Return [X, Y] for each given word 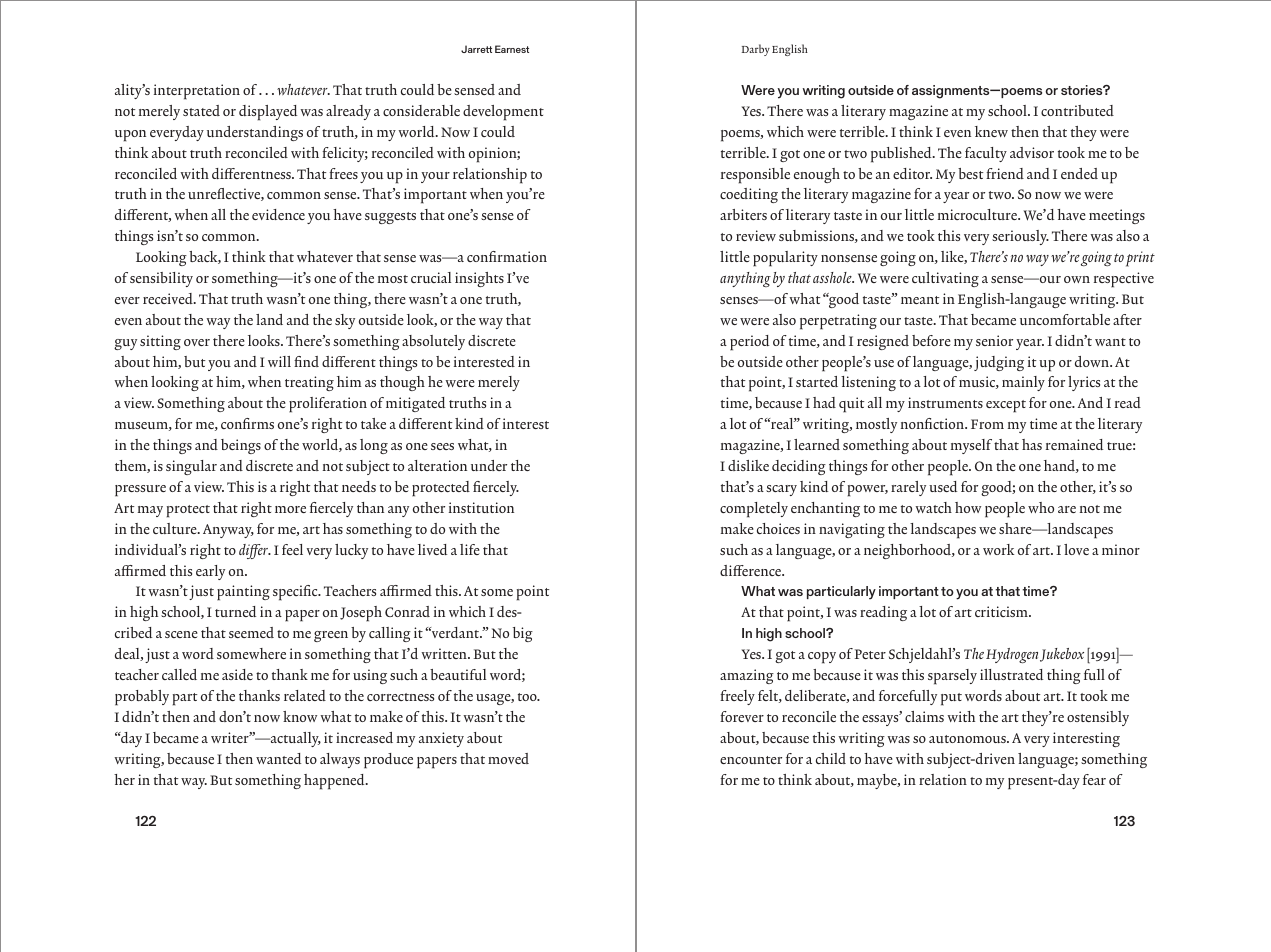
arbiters [743, 214]
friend [1005, 173]
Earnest [512, 49]
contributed [1077, 110]
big [523, 634]
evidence [278, 214]
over [197, 342]
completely [754, 510]
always [340, 760]
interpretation [197, 92]
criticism [1002, 611]
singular [191, 467]
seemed [251, 632]
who [1041, 507]
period [749, 343]
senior [994, 340]
